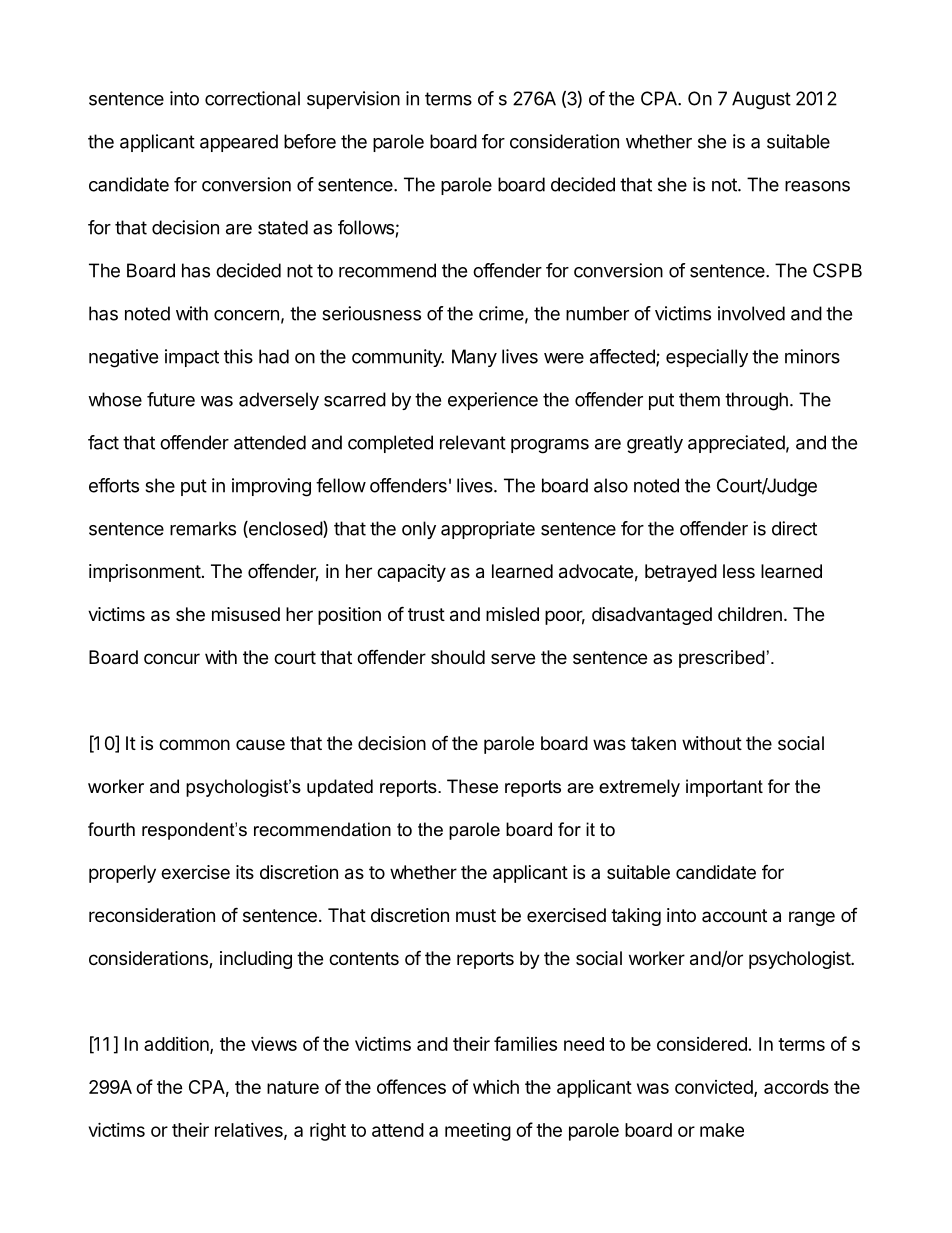 Image resolution: width=952 pixels, height=1233 pixels. Describe the element at coordinates (734, 915) in the page. I see `account` at that location.
